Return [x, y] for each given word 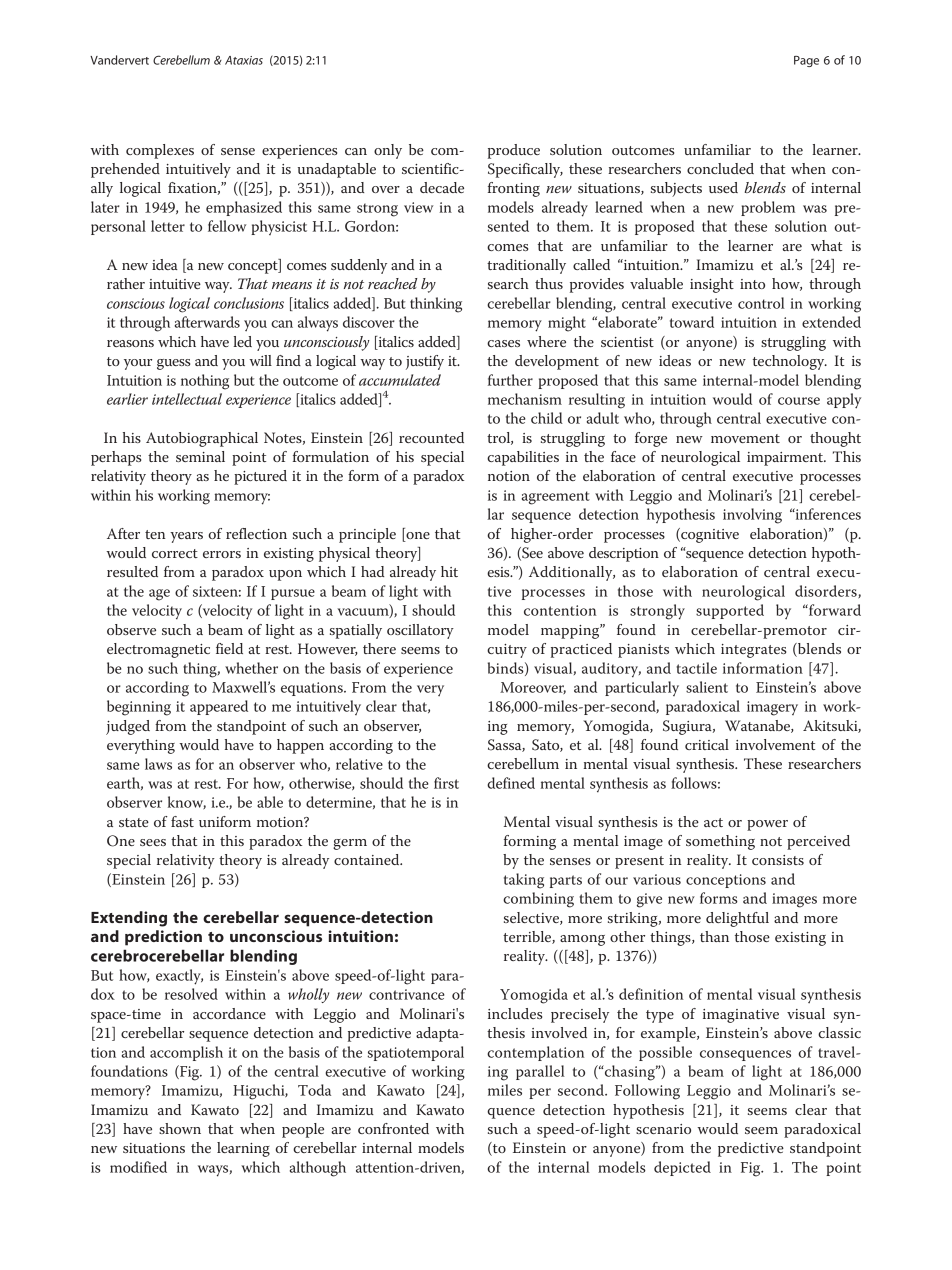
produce [514, 151]
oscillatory [420, 631]
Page [806, 61]
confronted [393, 1128]
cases [503, 343]
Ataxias [244, 60]
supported [730, 611]
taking [524, 881]
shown [180, 1128]
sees [153, 842]
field [229, 648]
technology [790, 362]
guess [173, 364]
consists [778, 860]
